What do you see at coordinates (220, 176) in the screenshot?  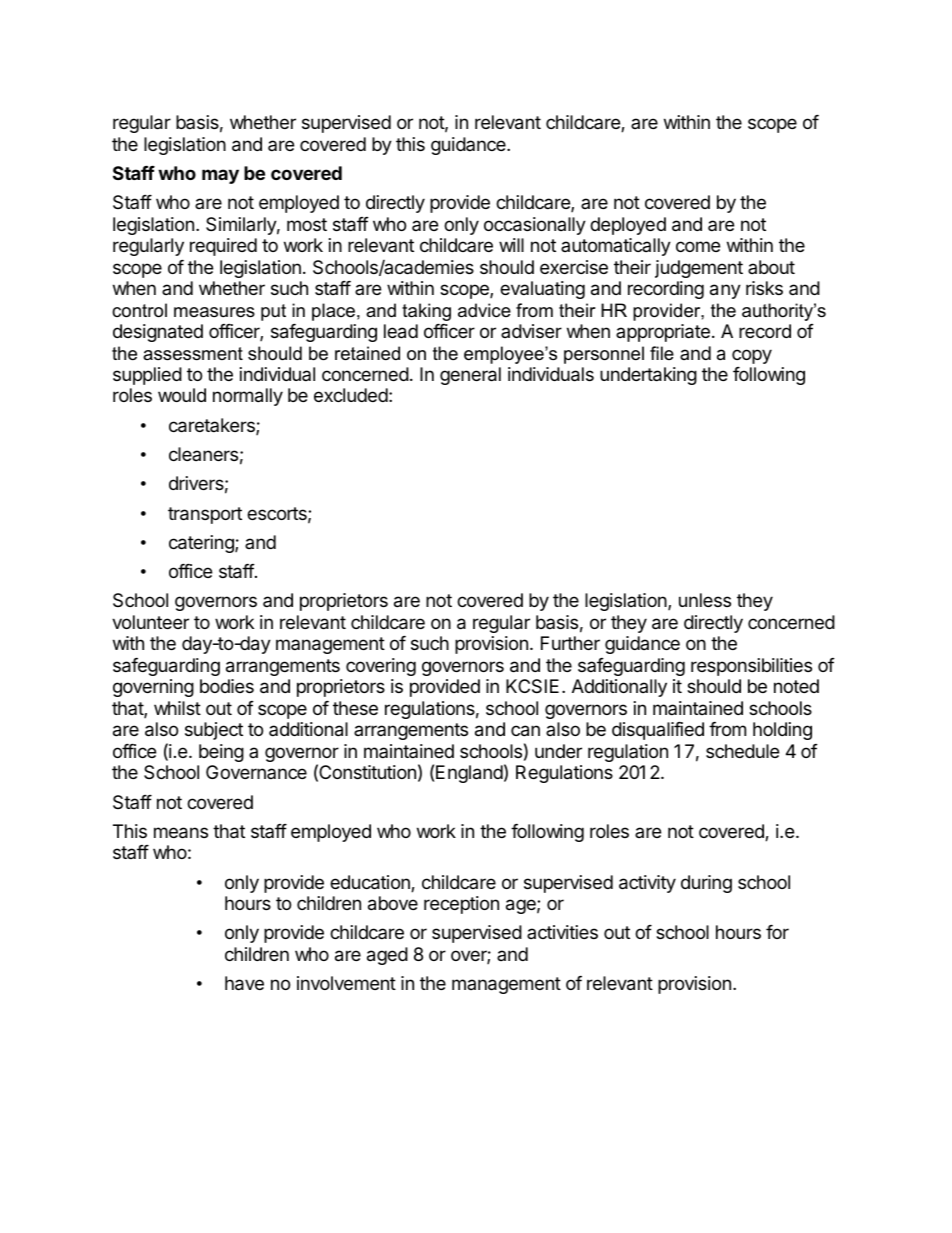 I see `may` at bounding box center [220, 176].
